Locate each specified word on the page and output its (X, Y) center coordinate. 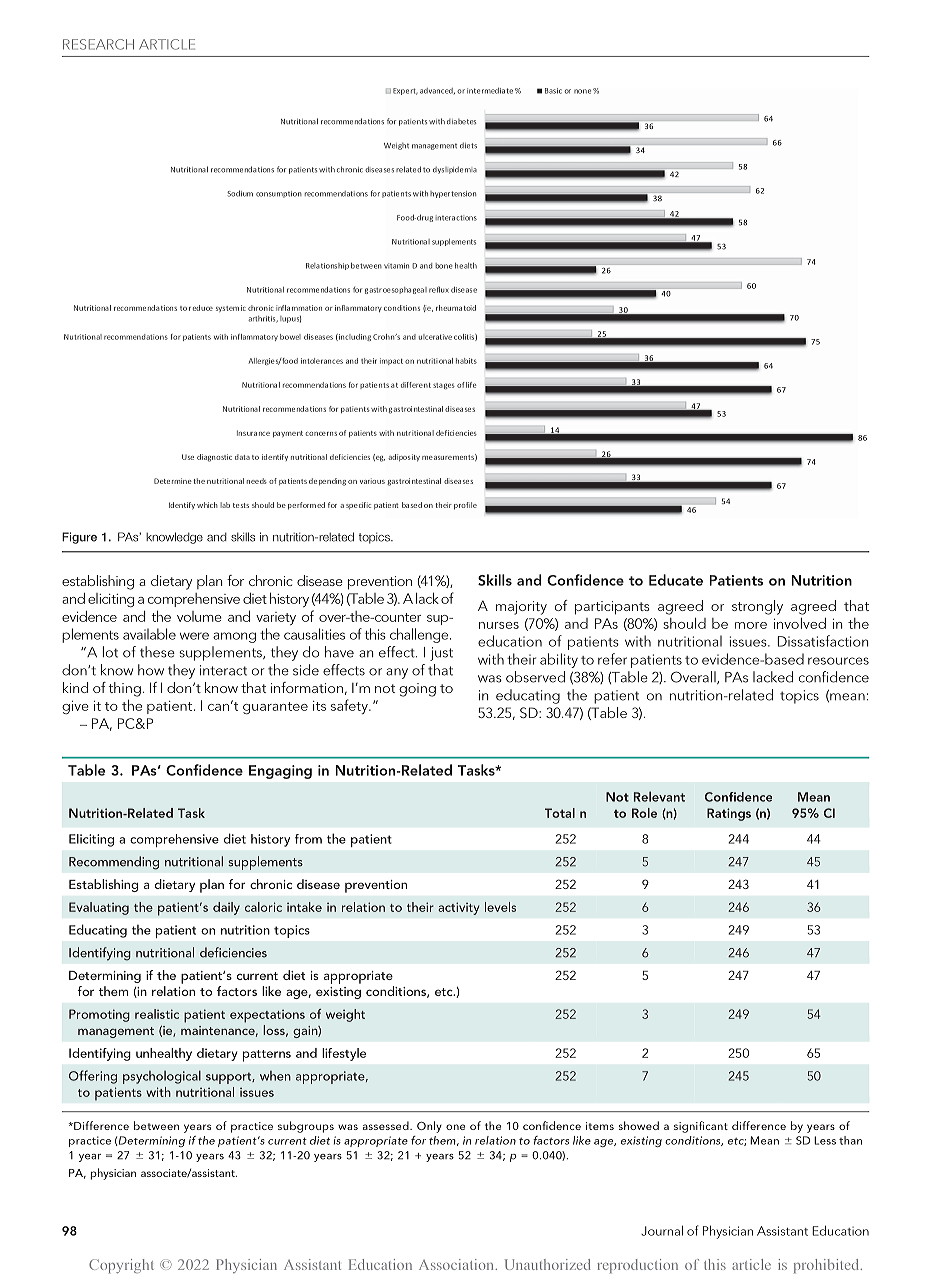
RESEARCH (98, 44)
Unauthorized (548, 1264)
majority (521, 608)
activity (458, 908)
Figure (79, 538)
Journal (662, 1230)
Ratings (729, 814)
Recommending (114, 863)
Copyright (121, 1266)
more (751, 625)
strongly (757, 607)
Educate (676, 580)
